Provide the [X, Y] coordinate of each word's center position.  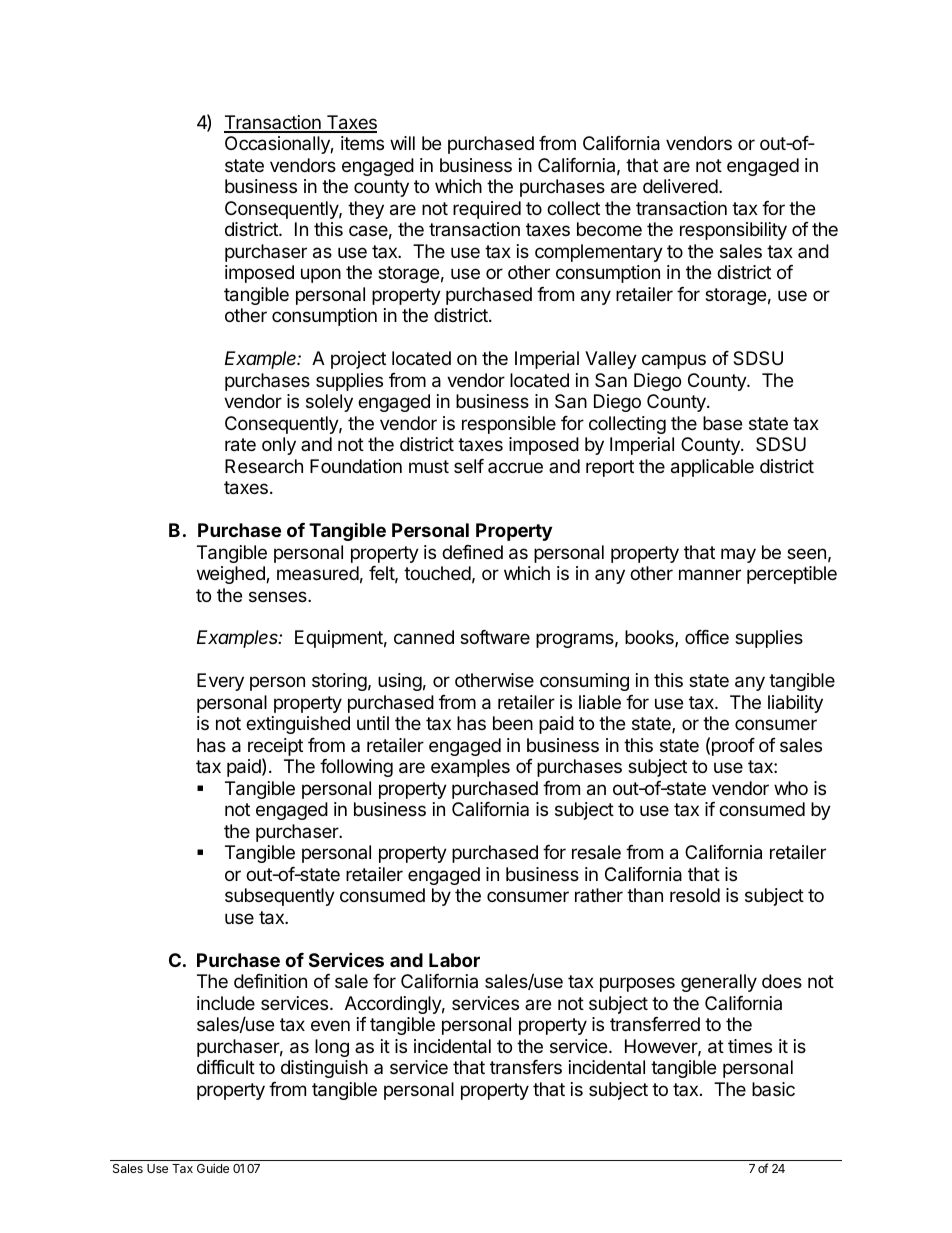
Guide [213, 1168]
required [487, 210]
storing [339, 682]
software [495, 637]
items [362, 143]
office [707, 637]
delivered [680, 186]
